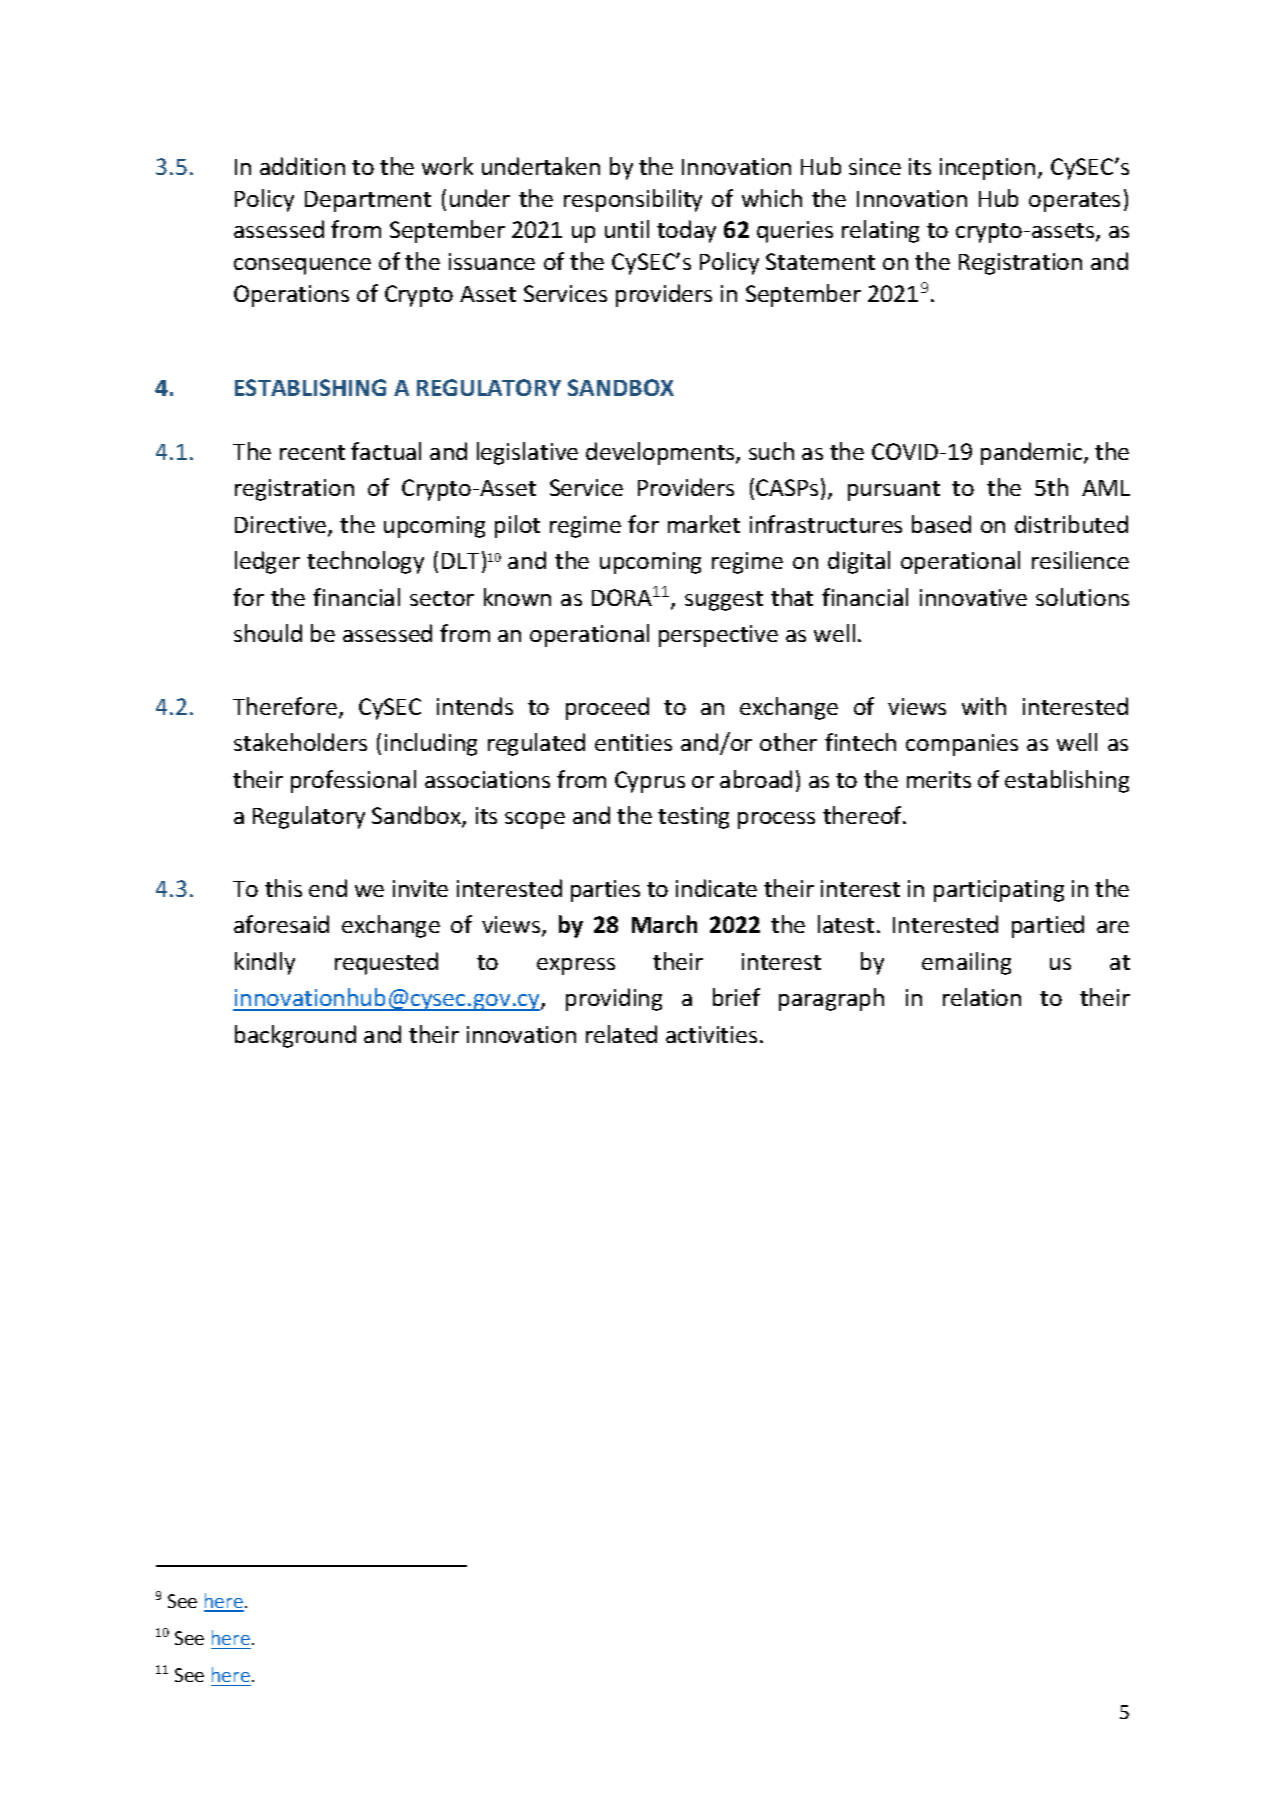 The width and height of the screenshot is (1286, 1819). What do you see at coordinates (724, 601) in the screenshot?
I see `suggest` at bounding box center [724, 601].
